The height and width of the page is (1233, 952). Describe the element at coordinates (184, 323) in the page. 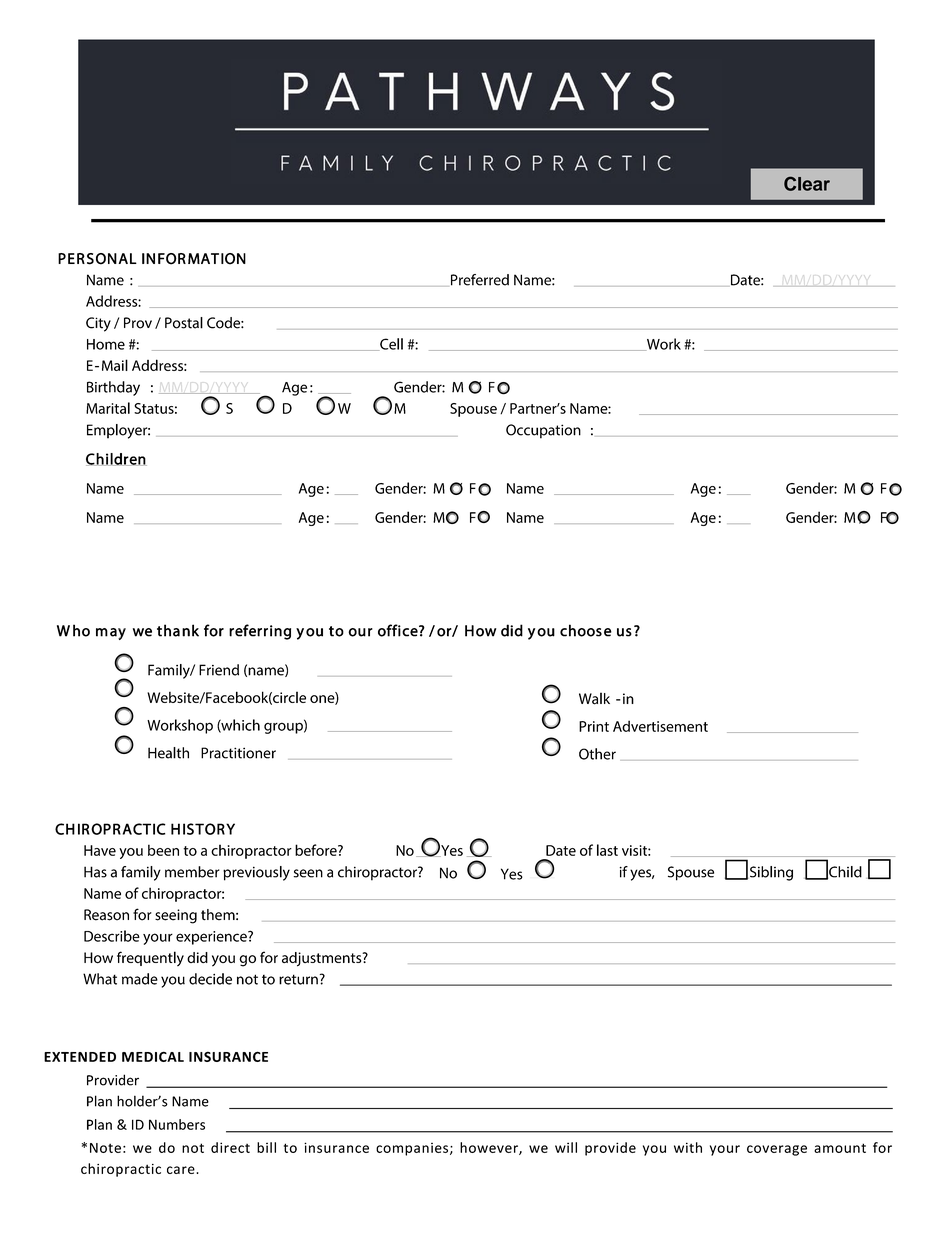

I see `Postal` at that location.
